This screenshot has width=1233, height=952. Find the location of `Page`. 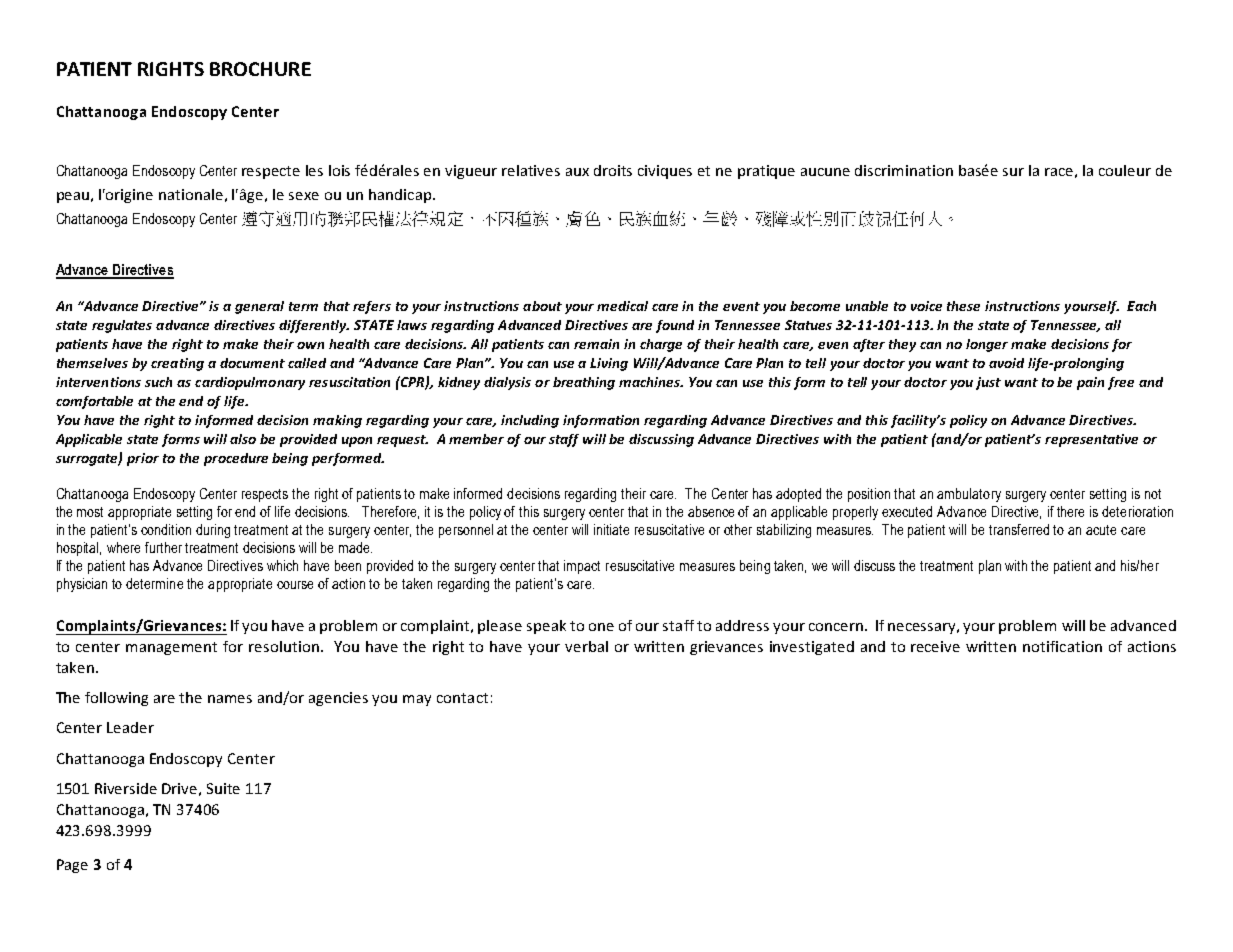

Page is located at coordinates (72, 866).
